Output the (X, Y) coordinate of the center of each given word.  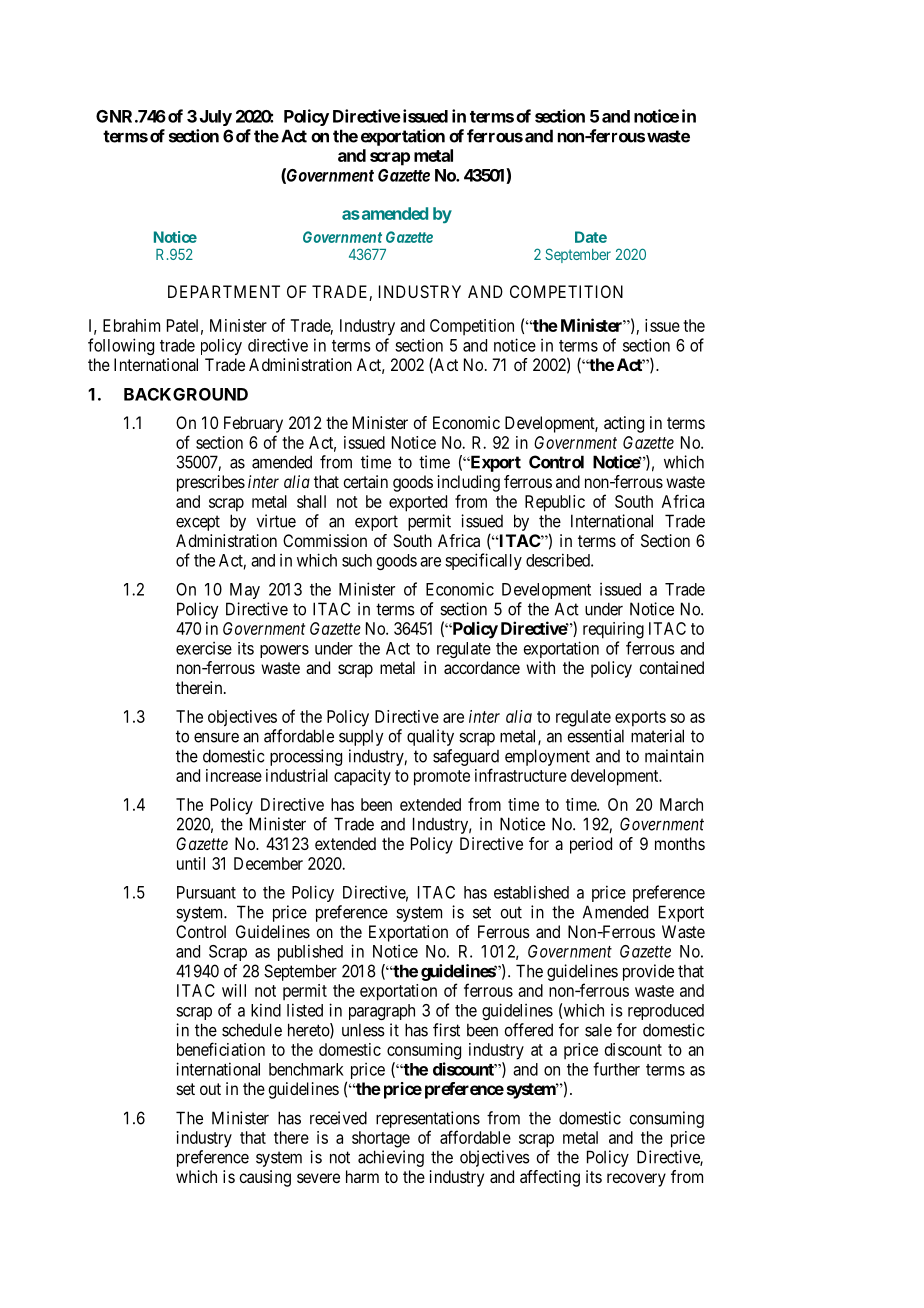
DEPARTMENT (224, 291)
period (591, 845)
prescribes (211, 483)
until (191, 863)
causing (265, 1178)
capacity (362, 777)
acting (624, 424)
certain (365, 481)
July (216, 118)
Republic (555, 503)
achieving (391, 1158)
